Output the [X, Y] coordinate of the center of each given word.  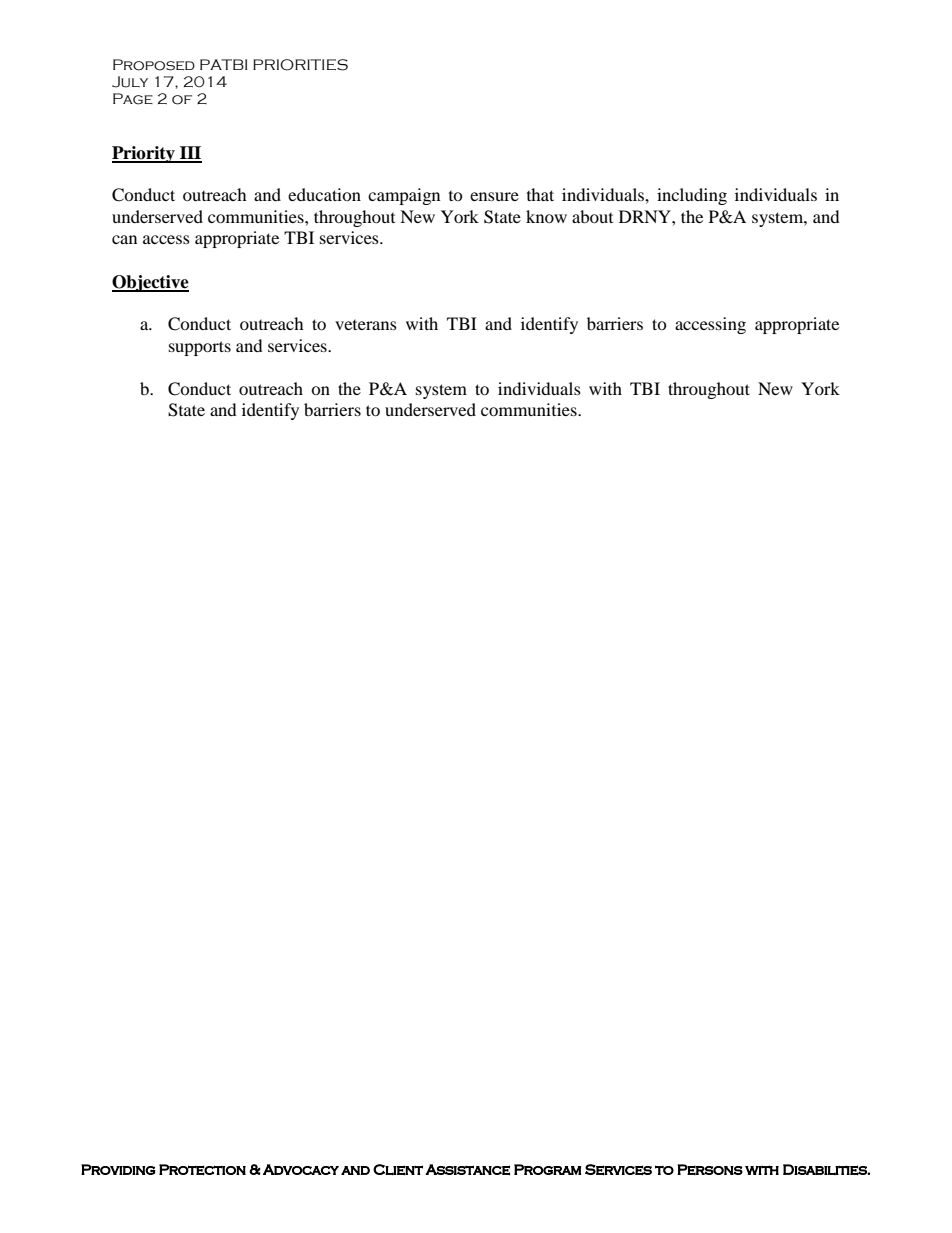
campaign [404, 196]
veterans [366, 325]
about [592, 216]
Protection [202, 1170]
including [692, 196]
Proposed [154, 65]
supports [200, 348]
